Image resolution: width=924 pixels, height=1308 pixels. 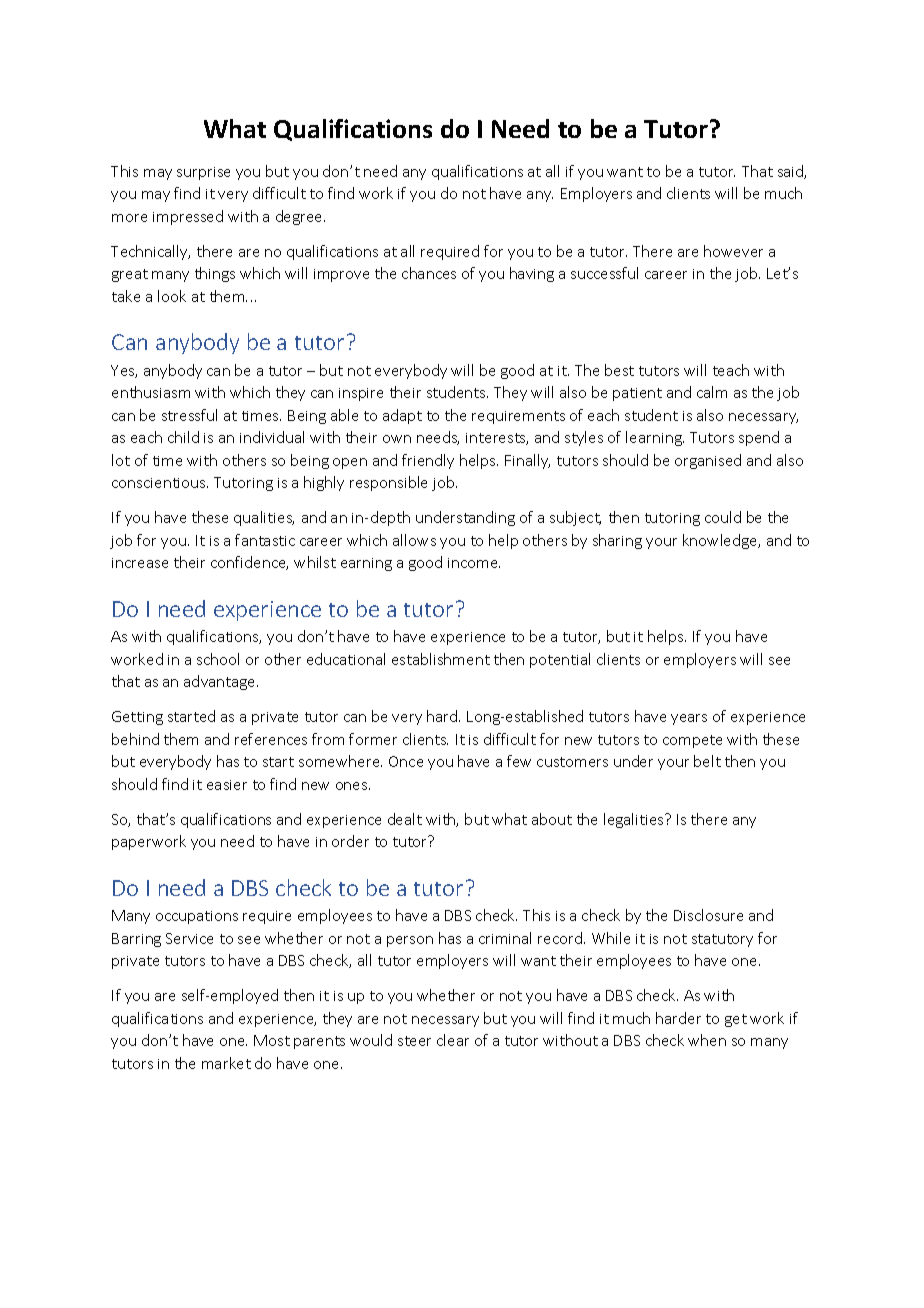 What do you see at coordinates (226, 1063) in the screenshot?
I see `market` at bounding box center [226, 1063].
